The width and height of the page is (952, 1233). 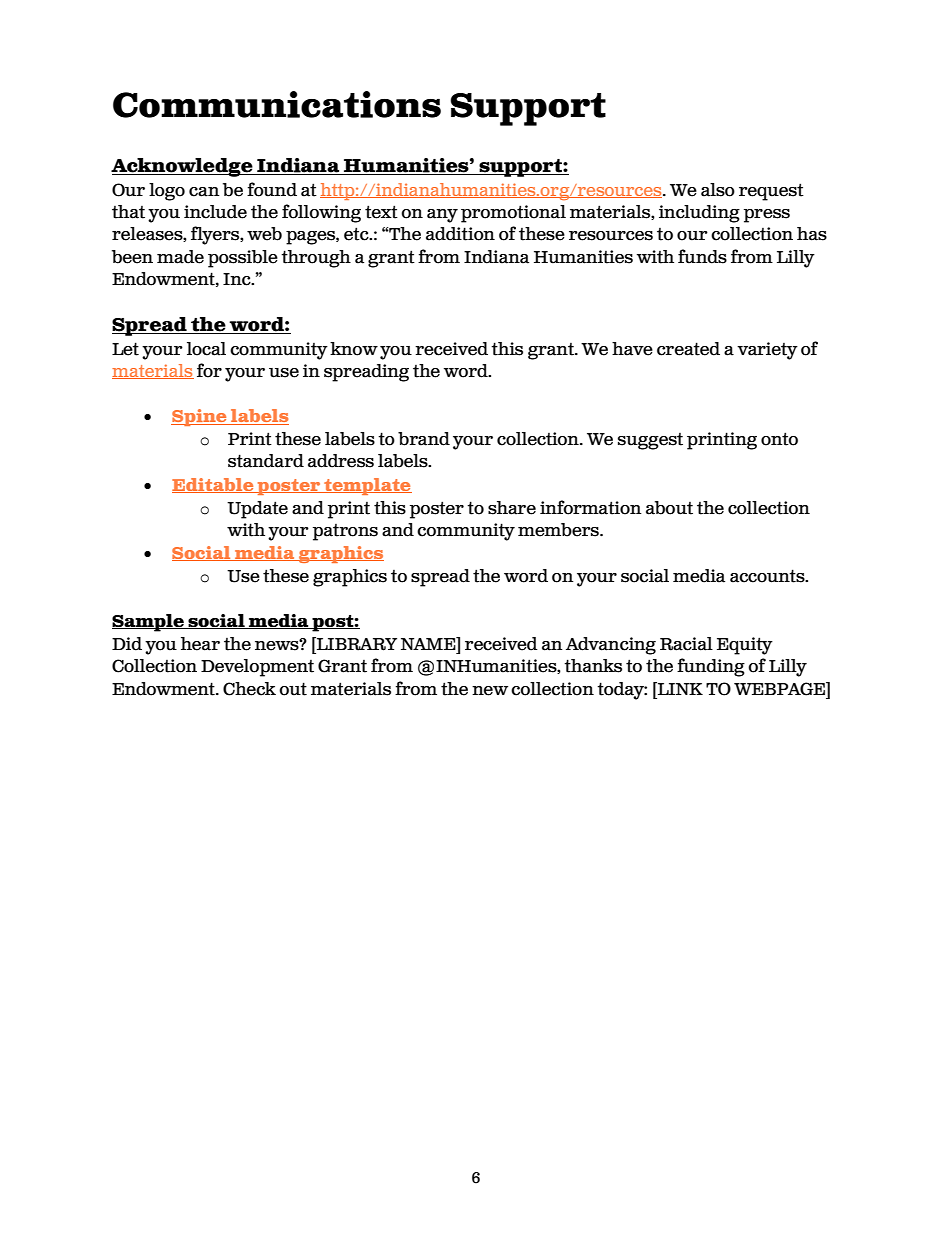 What do you see at coordinates (513, 214) in the page?
I see `promotional` at bounding box center [513, 214].
